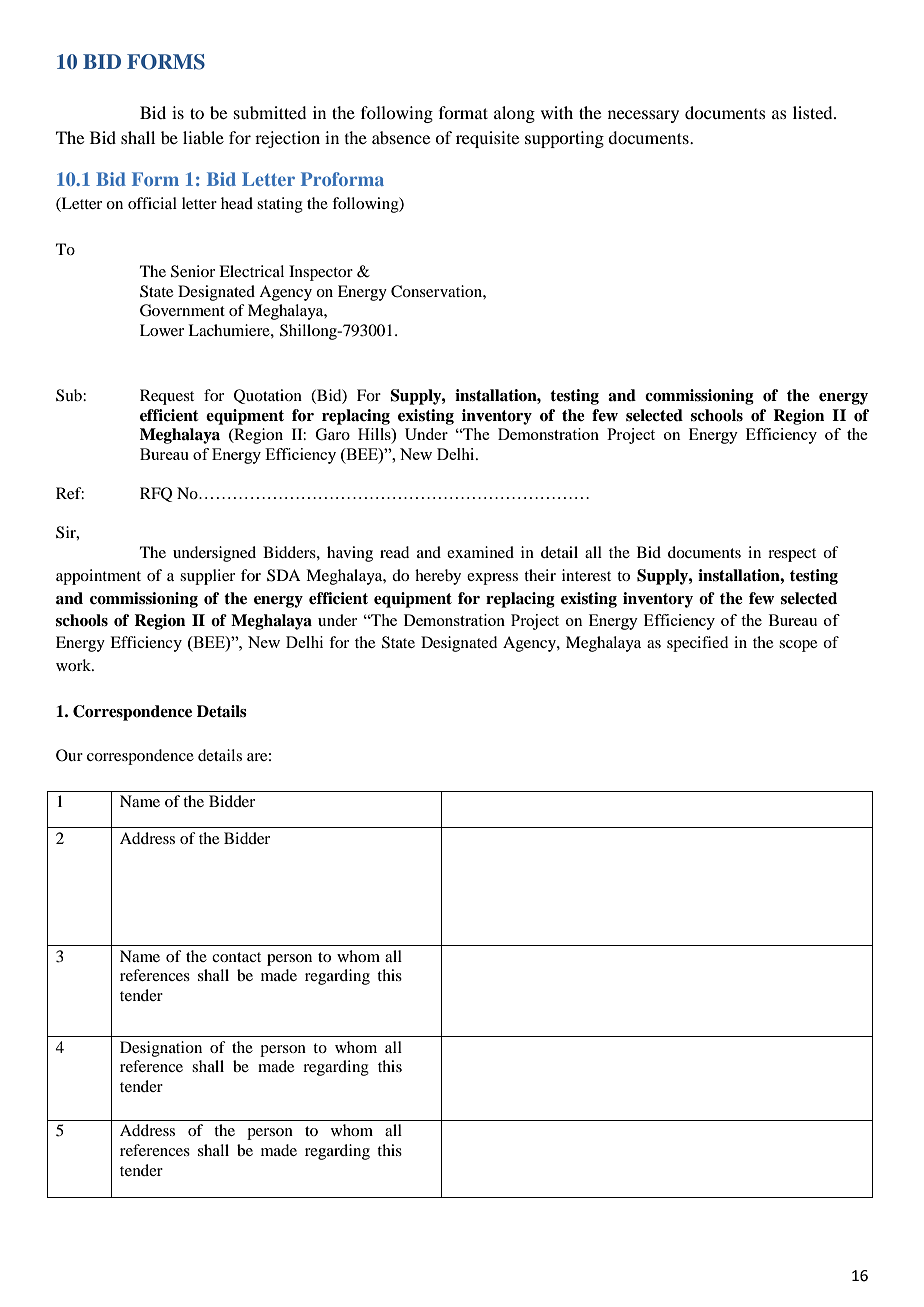  I want to click on Our, so click(69, 755).
